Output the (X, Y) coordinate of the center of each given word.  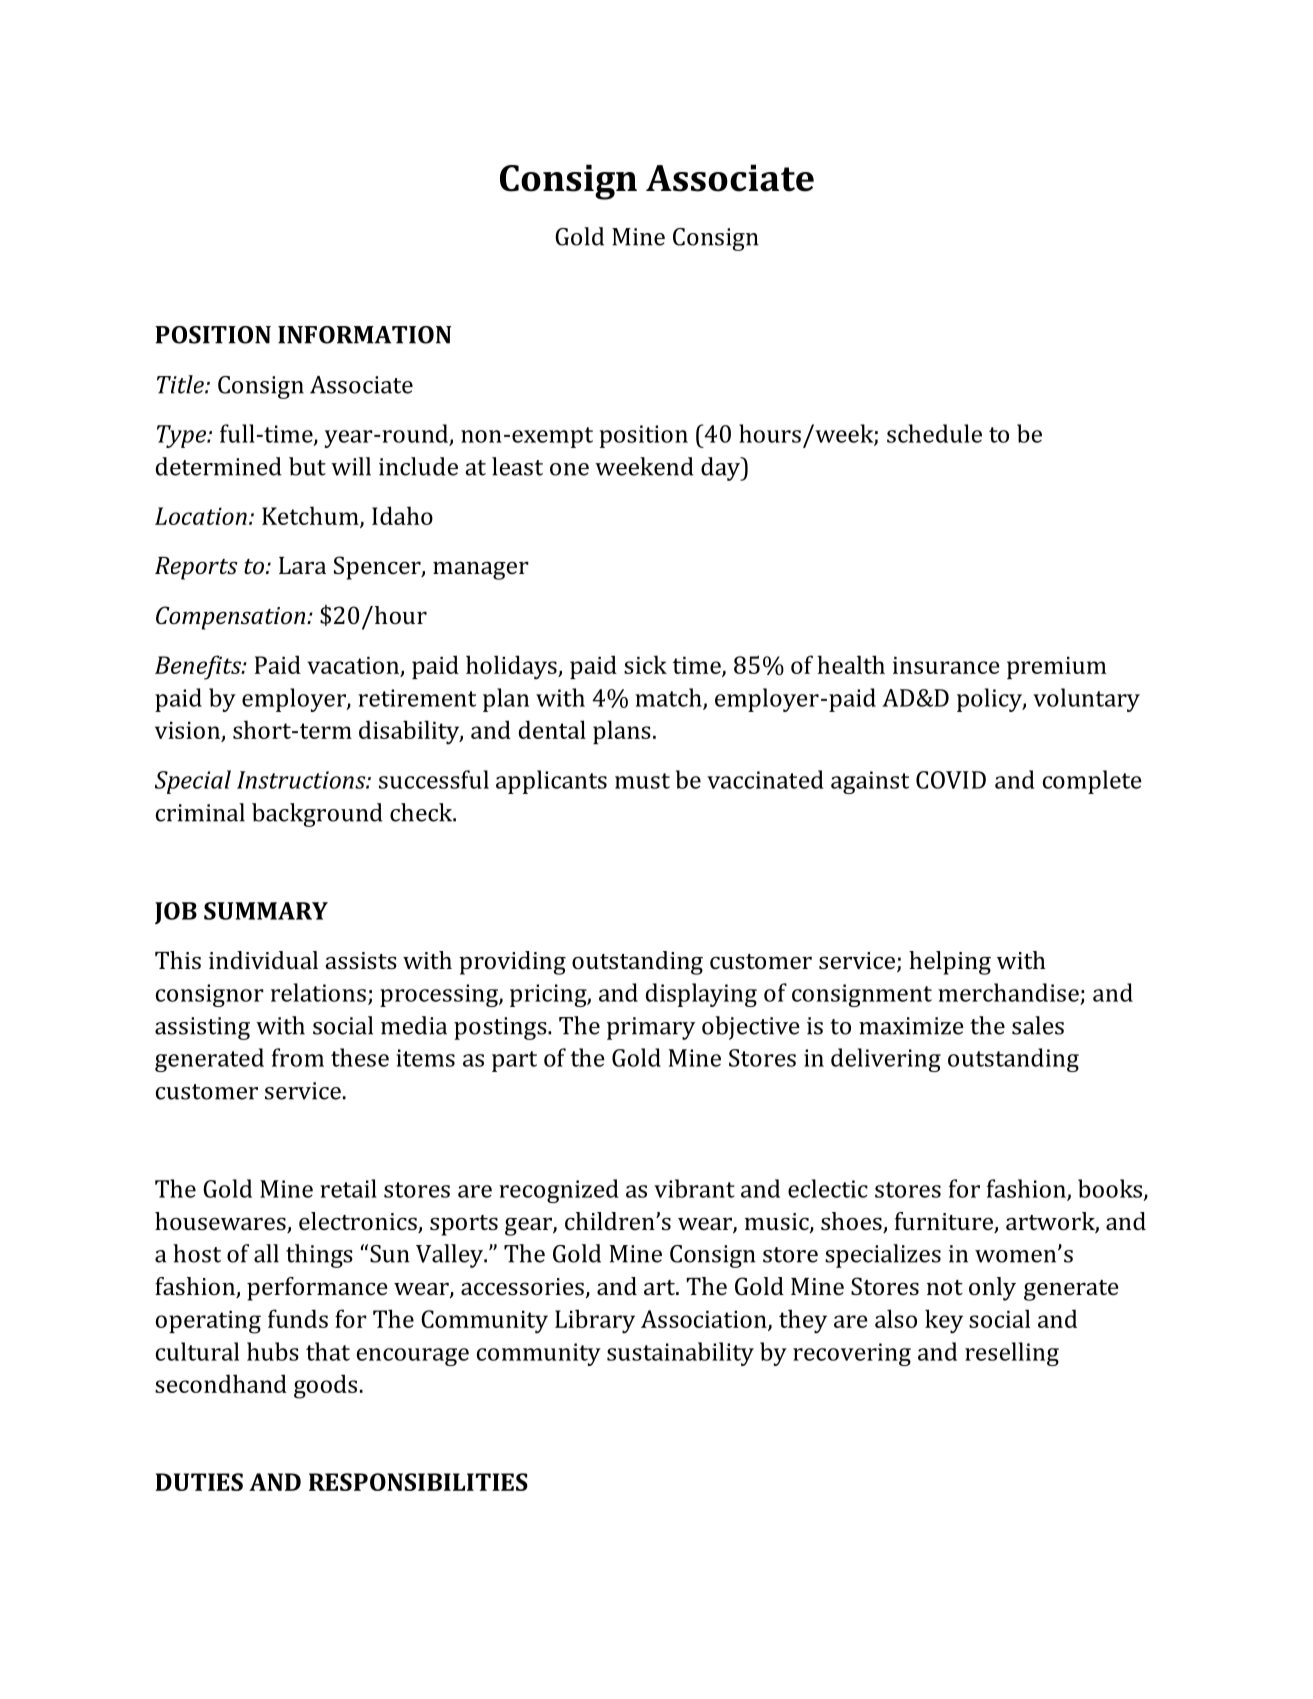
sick (645, 664)
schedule (934, 433)
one (569, 469)
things (319, 1256)
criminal (200, 812)
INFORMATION (364, 335)
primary (651, 1028)
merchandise (1008, 992)
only (992, 1289)
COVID (951, 780)
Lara (302, 565)
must (642, 781)
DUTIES (199, 1482)
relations (318, 992)
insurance (946, 665)
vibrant (694, 1188)
